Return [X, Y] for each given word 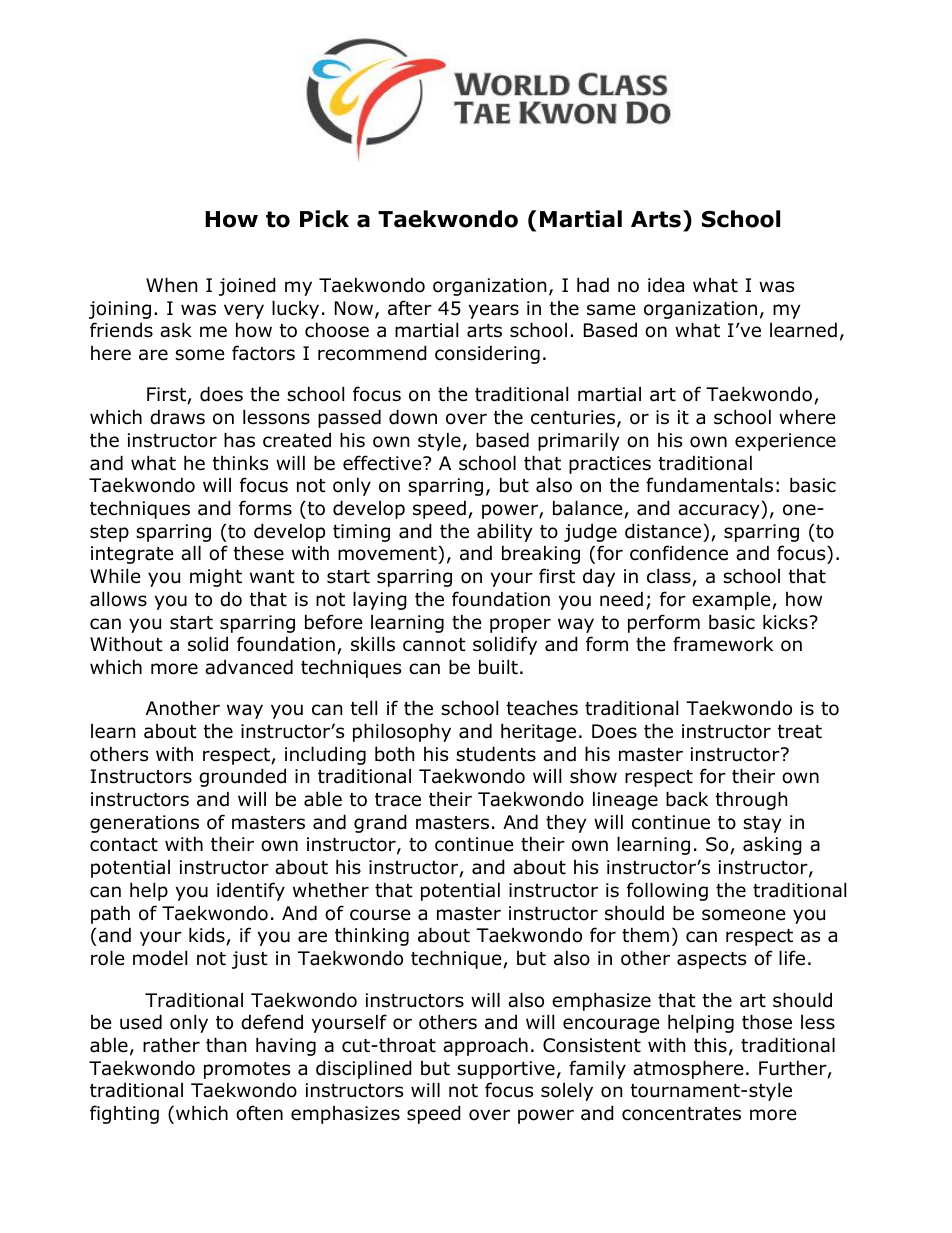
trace [398, 800]
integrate [132, 555]
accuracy [720, 511]
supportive [506, 1070]
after [410, 308]
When [171, 285]
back [687, 799]
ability [505, 532]
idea [666, 285]
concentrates [681, 1114]
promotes [247, 1070]
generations [144, 824]
